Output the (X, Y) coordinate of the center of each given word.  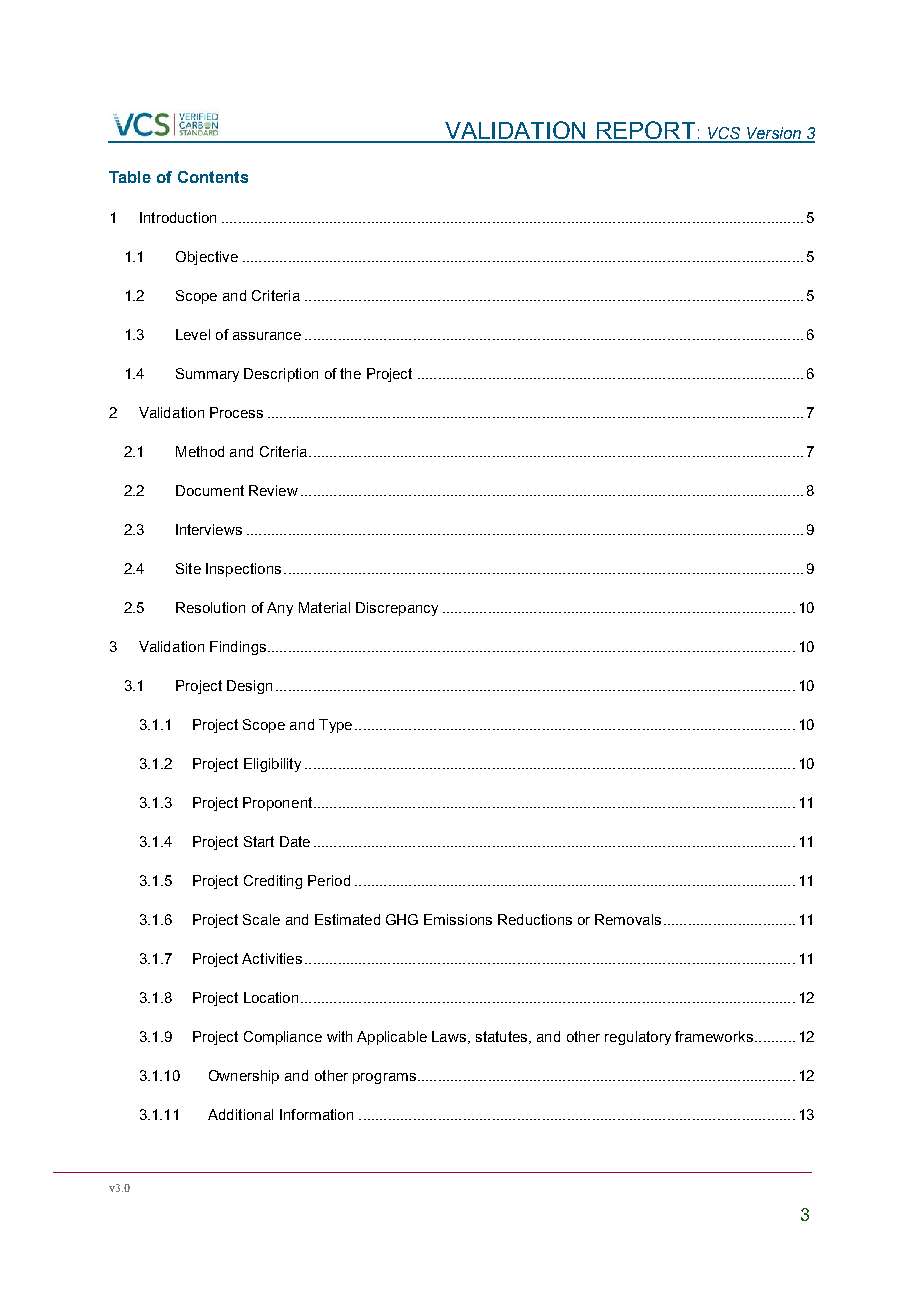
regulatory (638, 1038)
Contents (213, 177)
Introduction (178, 217)
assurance (267, 336)
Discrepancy (397, 609)
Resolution (210, 607)
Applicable (392, 1038)
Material (324, 607)
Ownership (244, 1077)
